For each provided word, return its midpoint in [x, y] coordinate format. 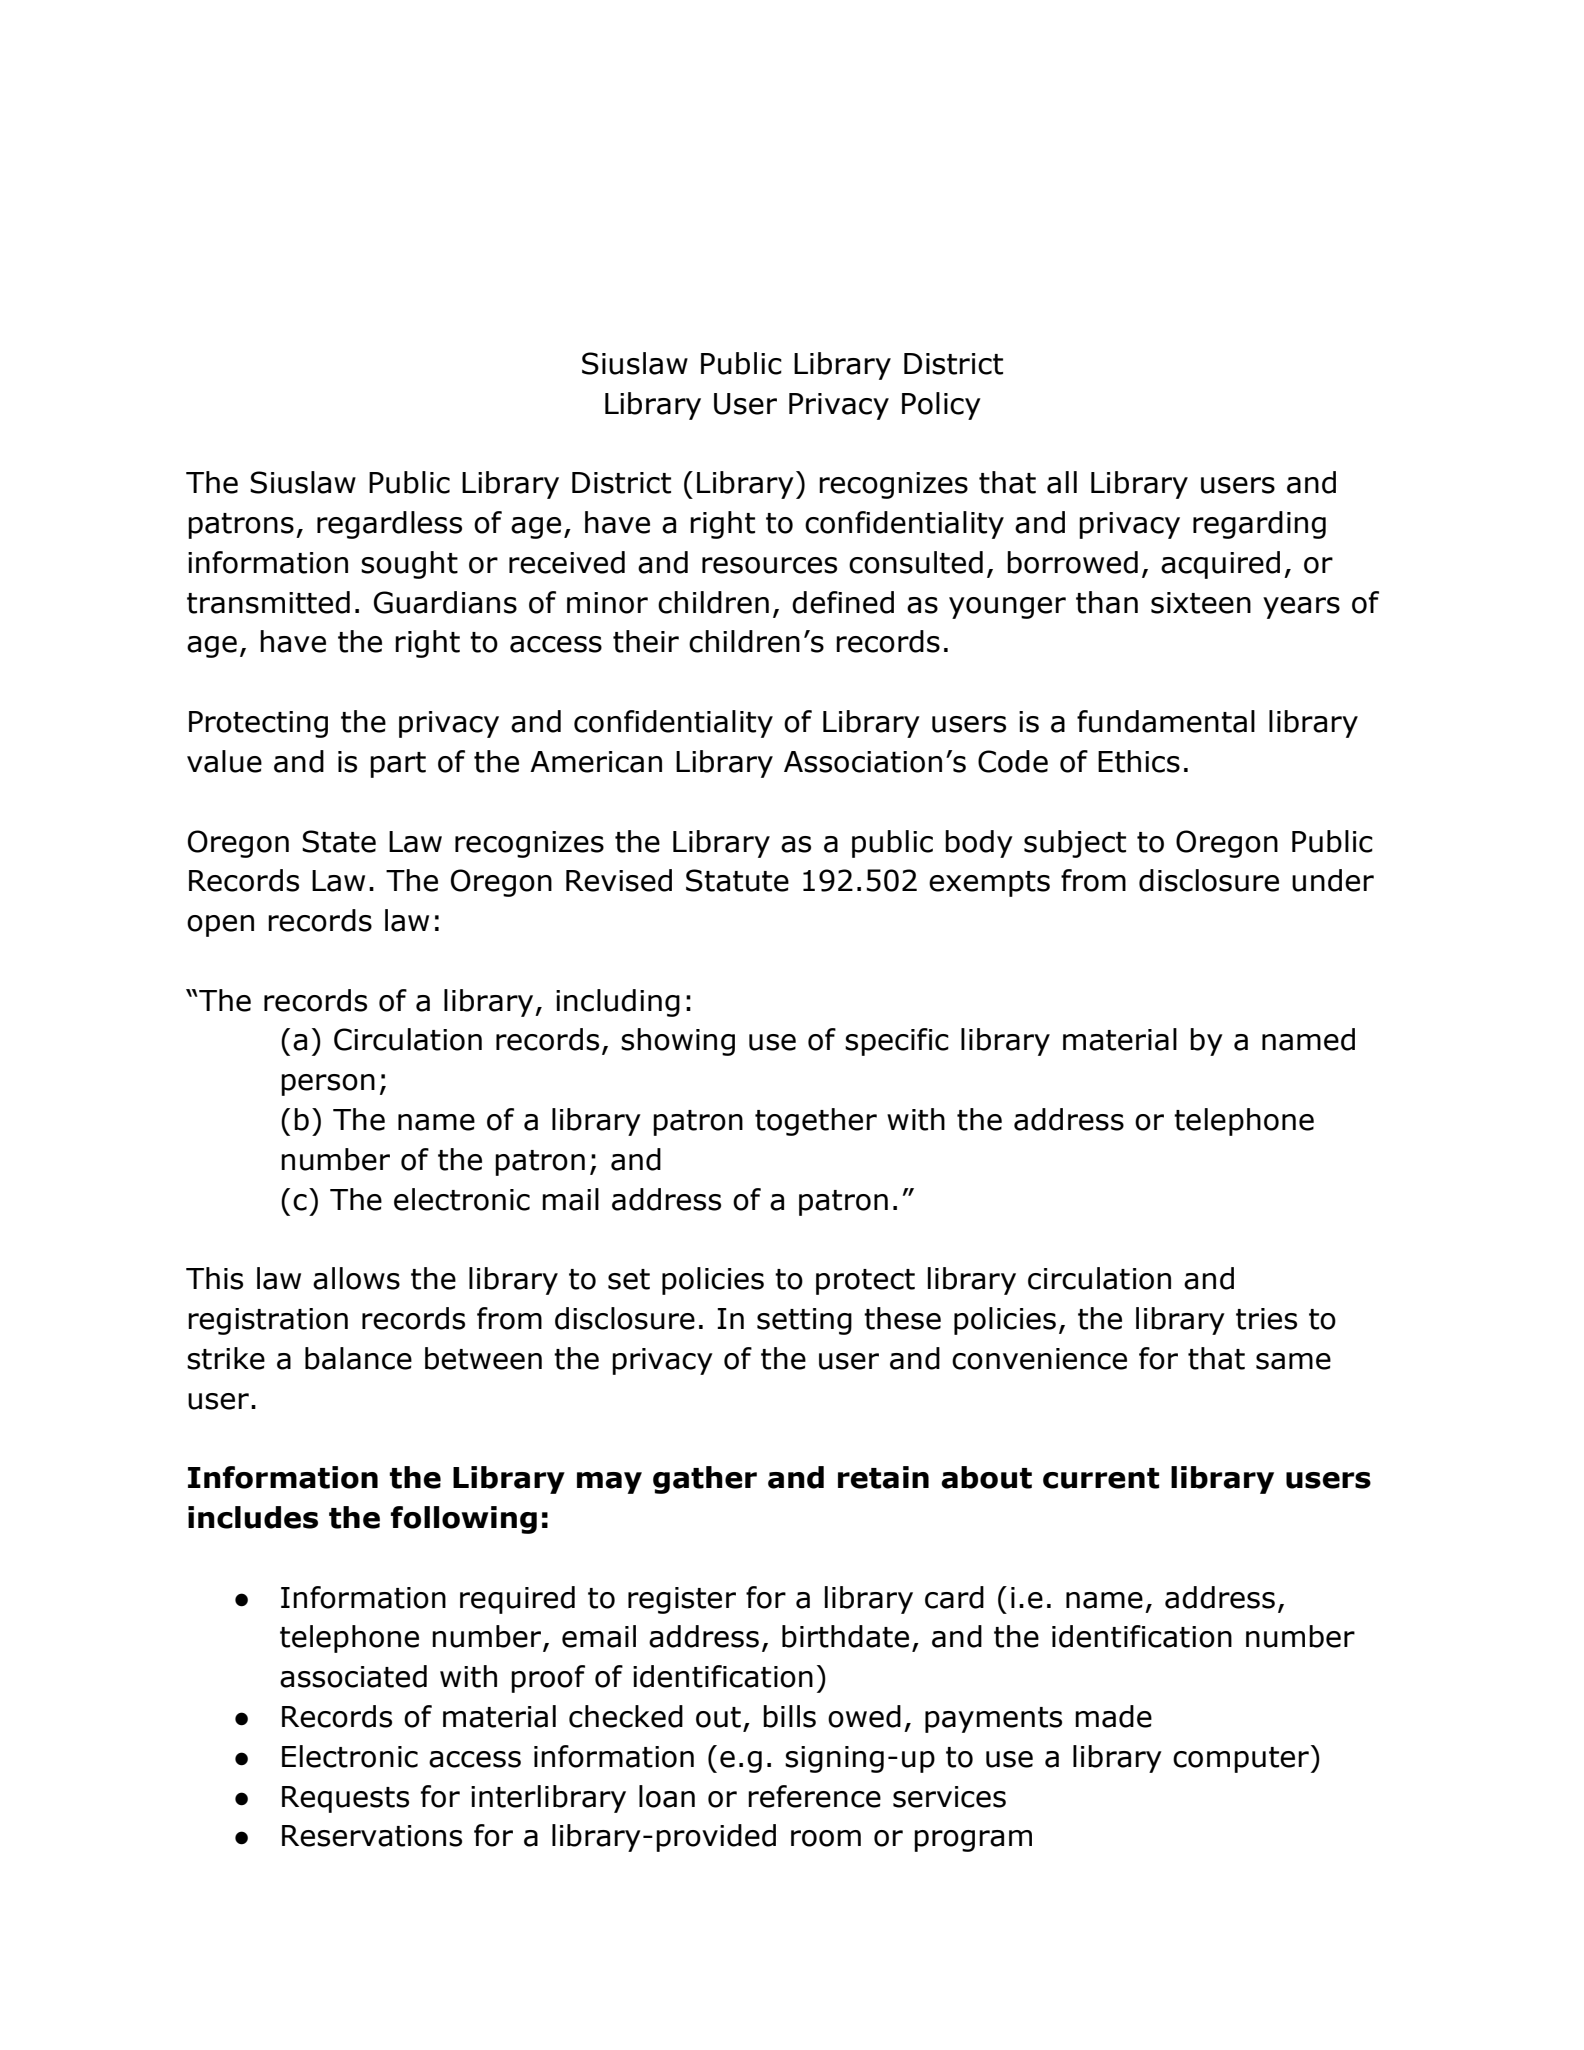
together [816, 1122]
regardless [389, 525]
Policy [941, 406]
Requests [345, 1799]
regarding [1259, 525]
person [328, 1085]
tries [1266, 1319]
